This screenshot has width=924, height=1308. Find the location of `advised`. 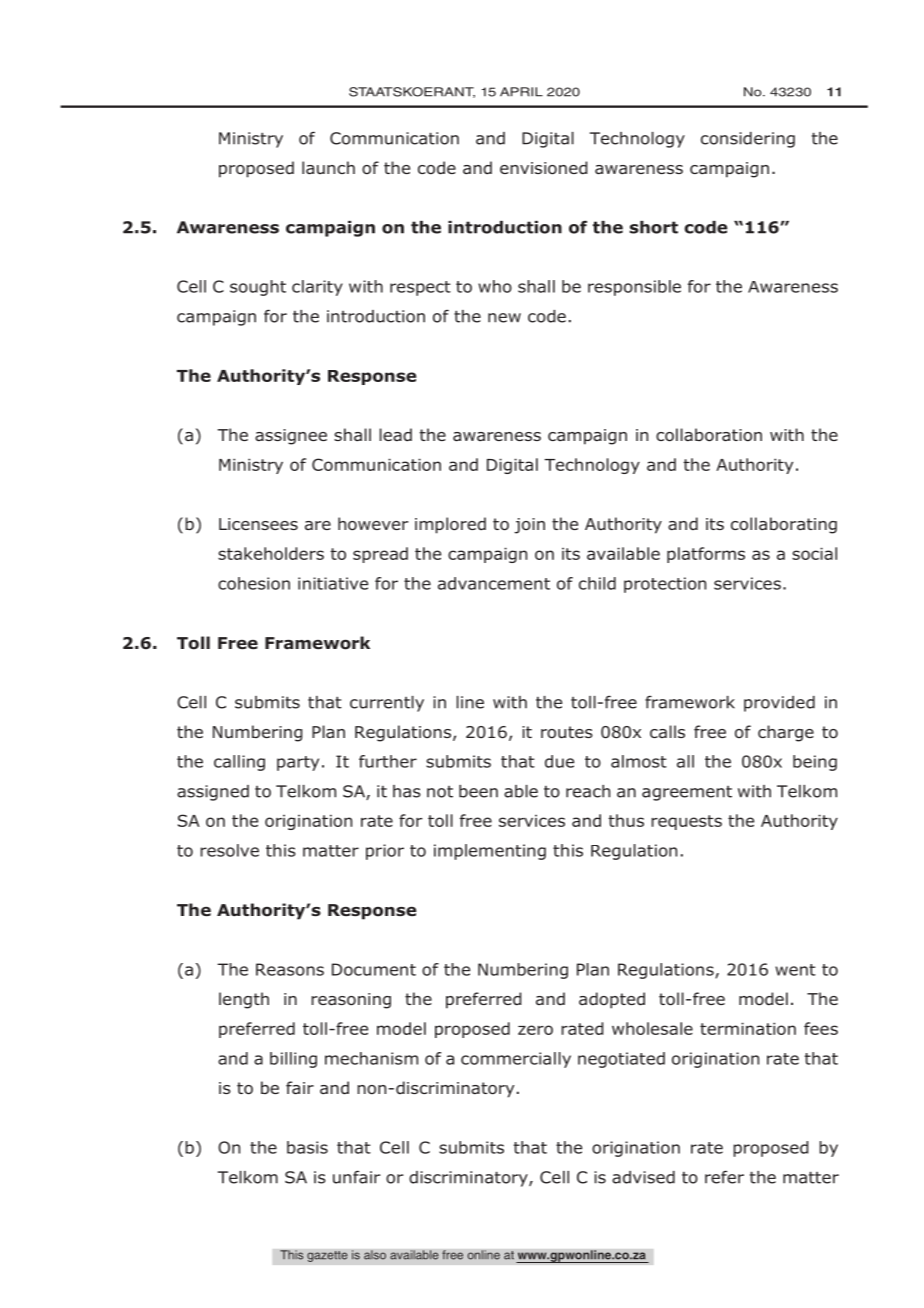

advised is located at coordinates (643, 1177).
